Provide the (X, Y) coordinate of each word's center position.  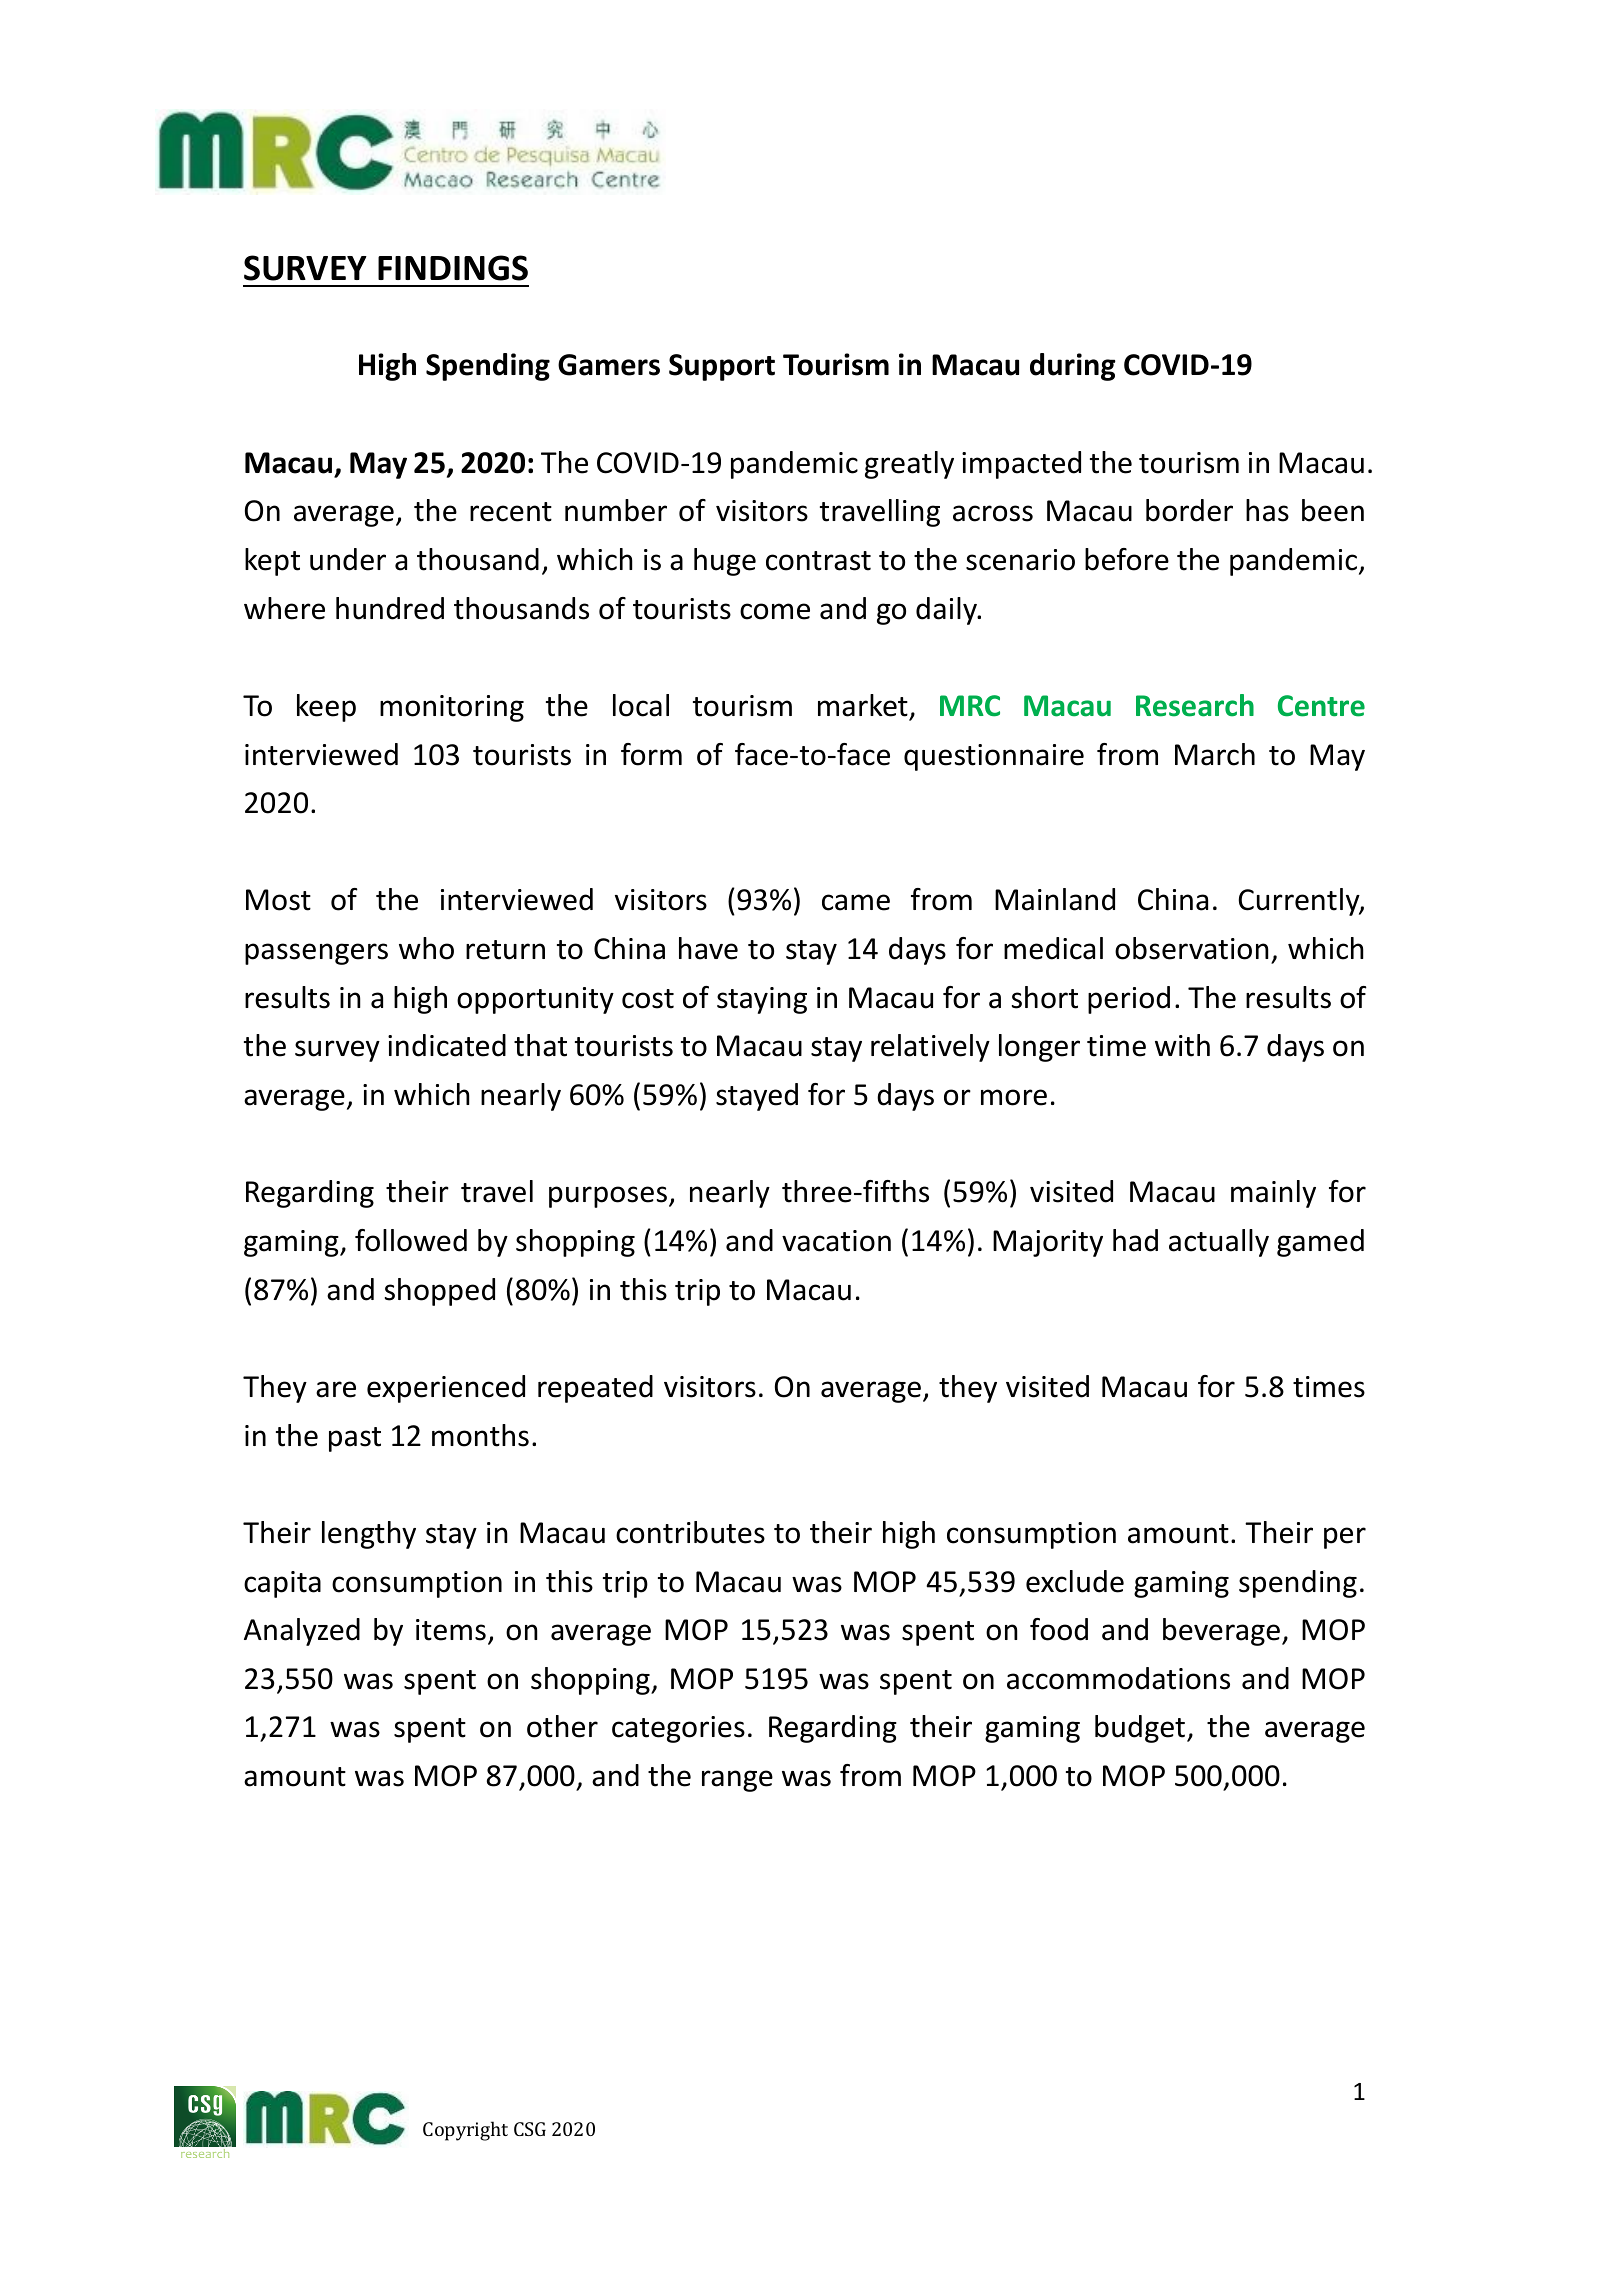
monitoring (452, 708)
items (451, 1630)
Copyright (465, 2131)
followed (411, 1240)
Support (722, 367)
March (1215, 754)
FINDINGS (453, 268)
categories (678, 1729)
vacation (836, 1241)
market (863, 705)
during (1073, 367)
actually (1219, 1243)
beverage (1221, 1632)
